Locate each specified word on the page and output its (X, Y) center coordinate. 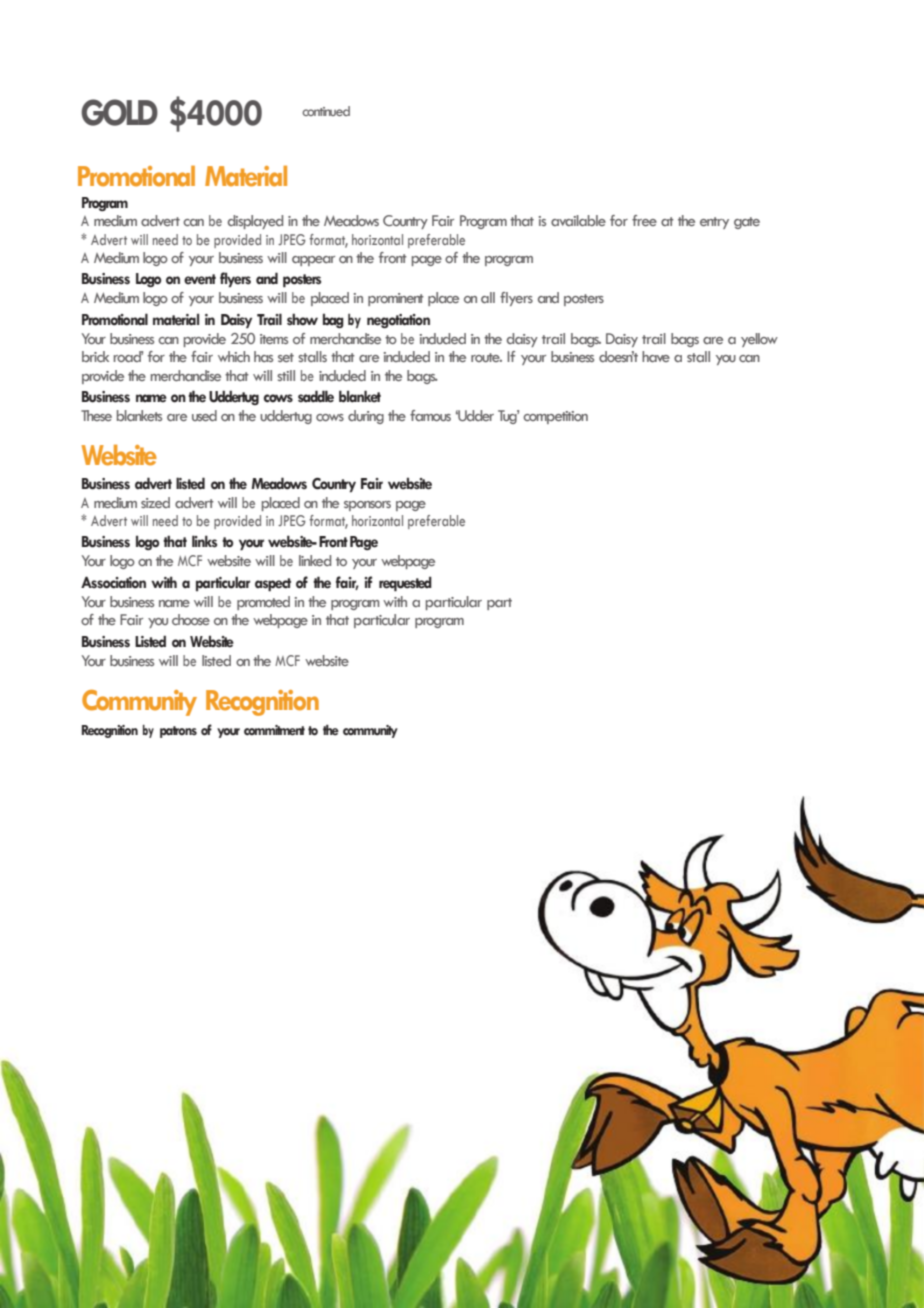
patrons (178, 732)
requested (405, 584)
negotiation (398, 321)
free (644, 220)
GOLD (119, 112)
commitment (274, 730)
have (656, 356)
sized (155, 502)
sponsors (367, 506)
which (234, 356)
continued (326, 111)
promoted (263, 603)
